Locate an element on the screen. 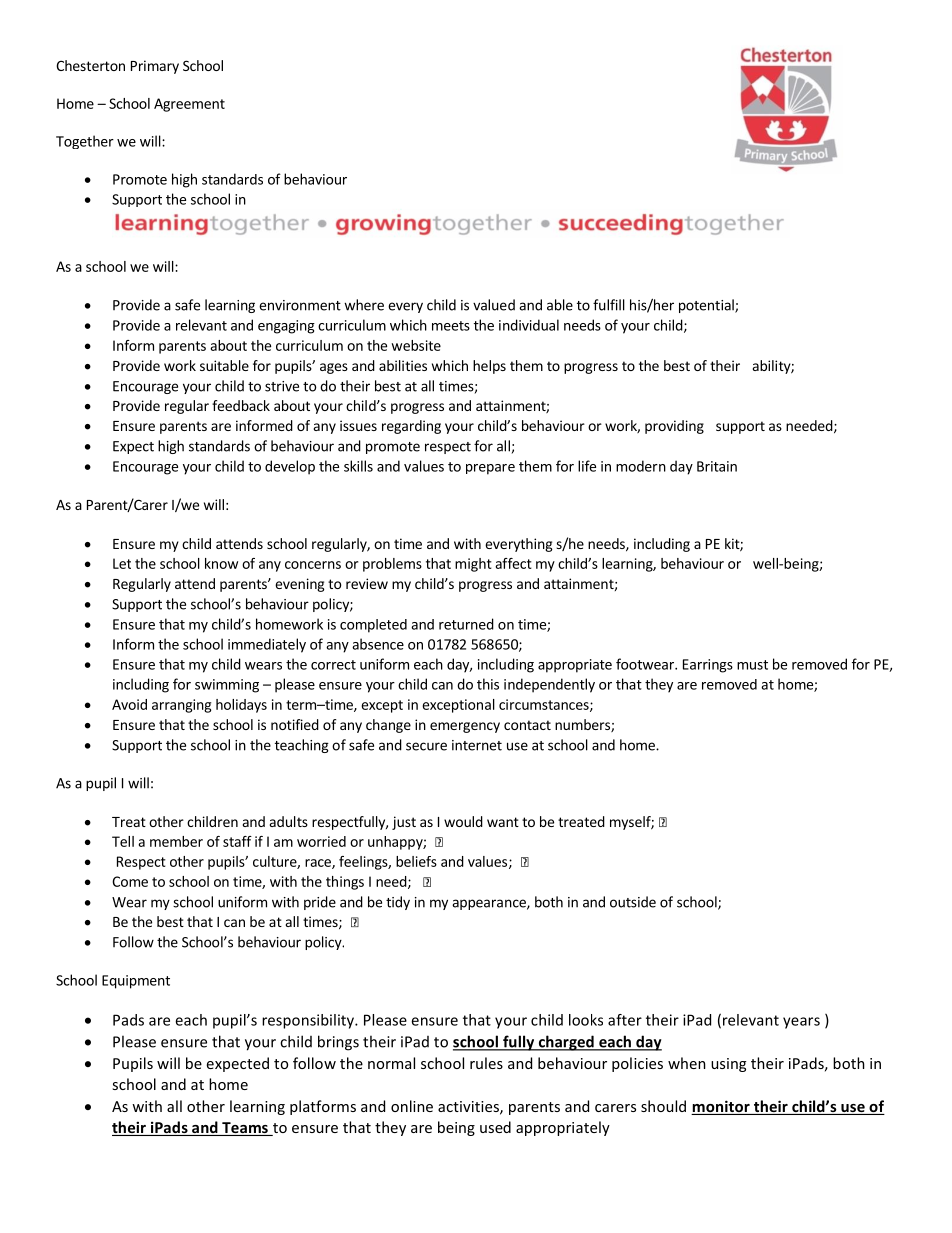  Earrings is located at coordinates (708, 666).
